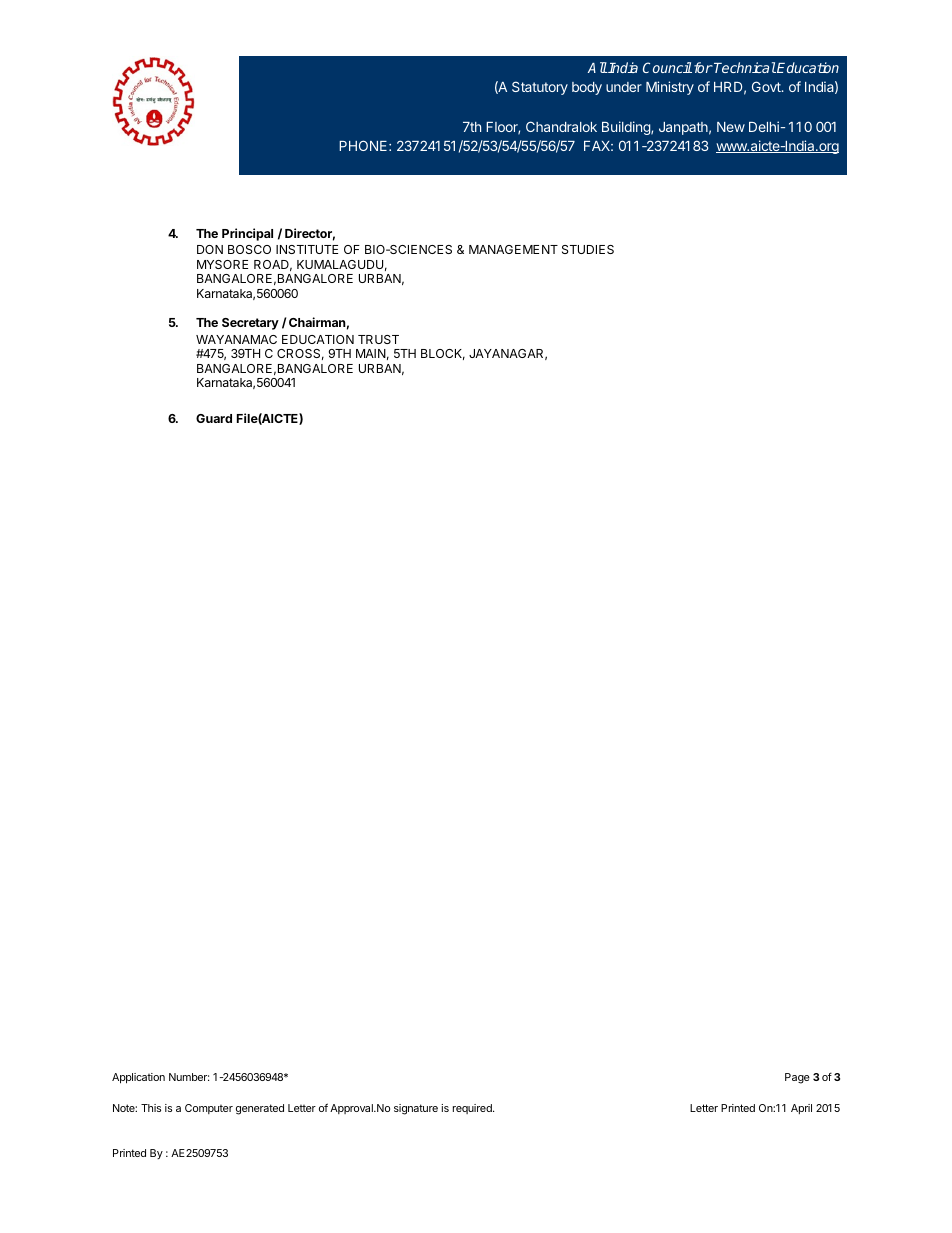  What do you see at coordinates (416, 1109) in the screenshot?
I see `signature` at bounding box center [416, 1109].
